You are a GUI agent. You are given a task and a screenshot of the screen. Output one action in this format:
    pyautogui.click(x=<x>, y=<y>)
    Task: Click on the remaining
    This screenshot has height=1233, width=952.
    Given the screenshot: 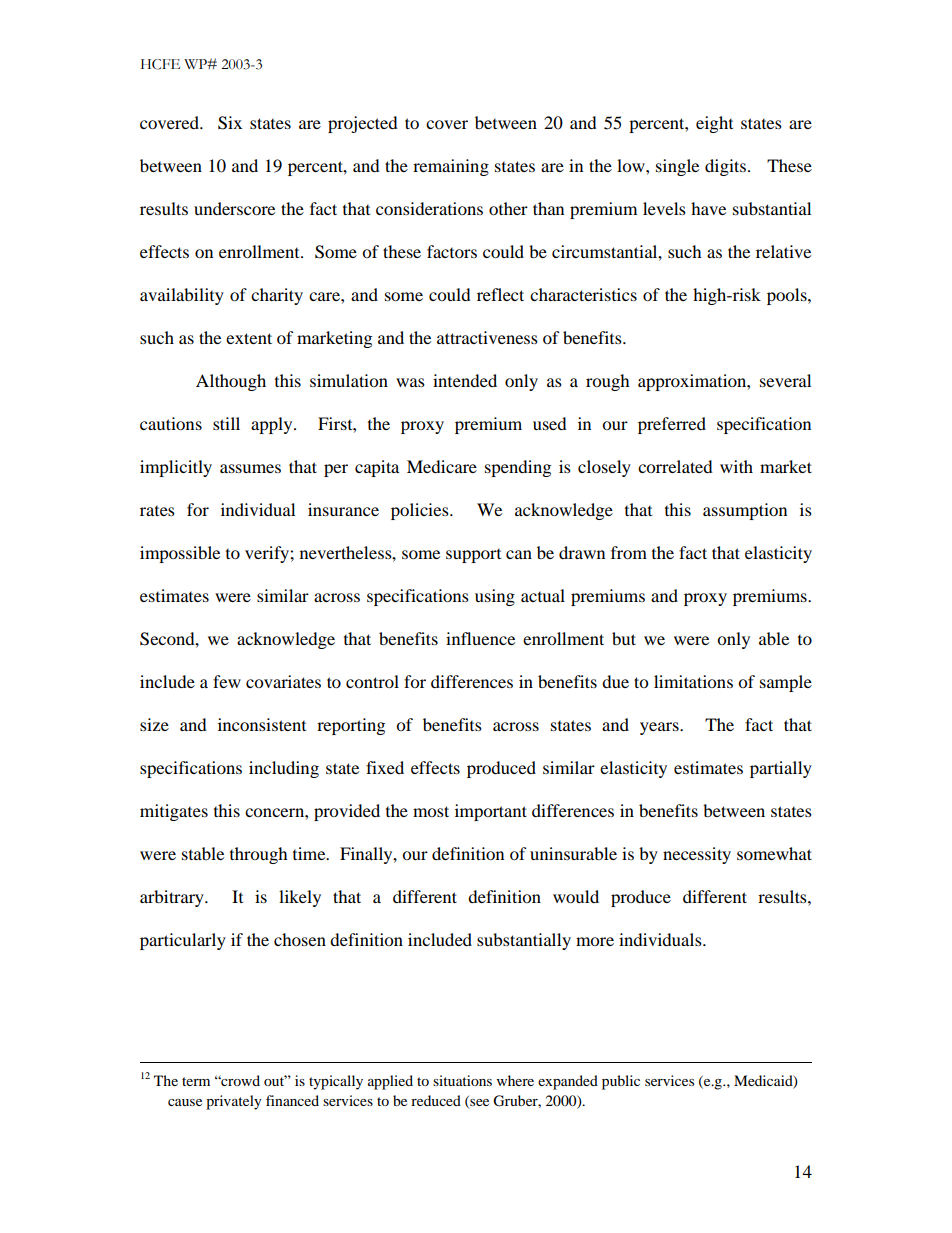 What is the action you would take?
    pyautogui.click(x=451, y=167)
